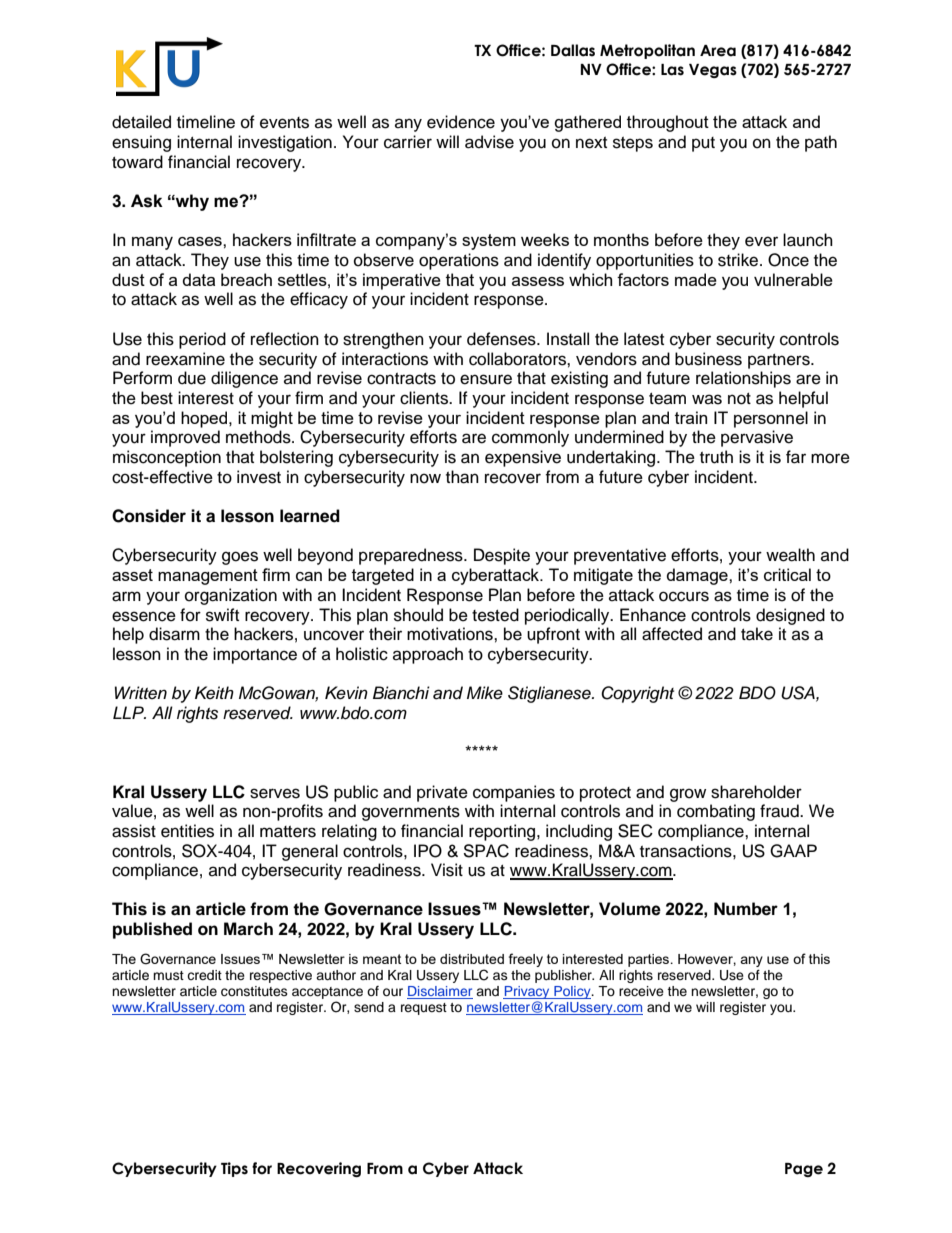 The height and width of the document is (1233, 952). I want to click on partners, so click(780, 361).
